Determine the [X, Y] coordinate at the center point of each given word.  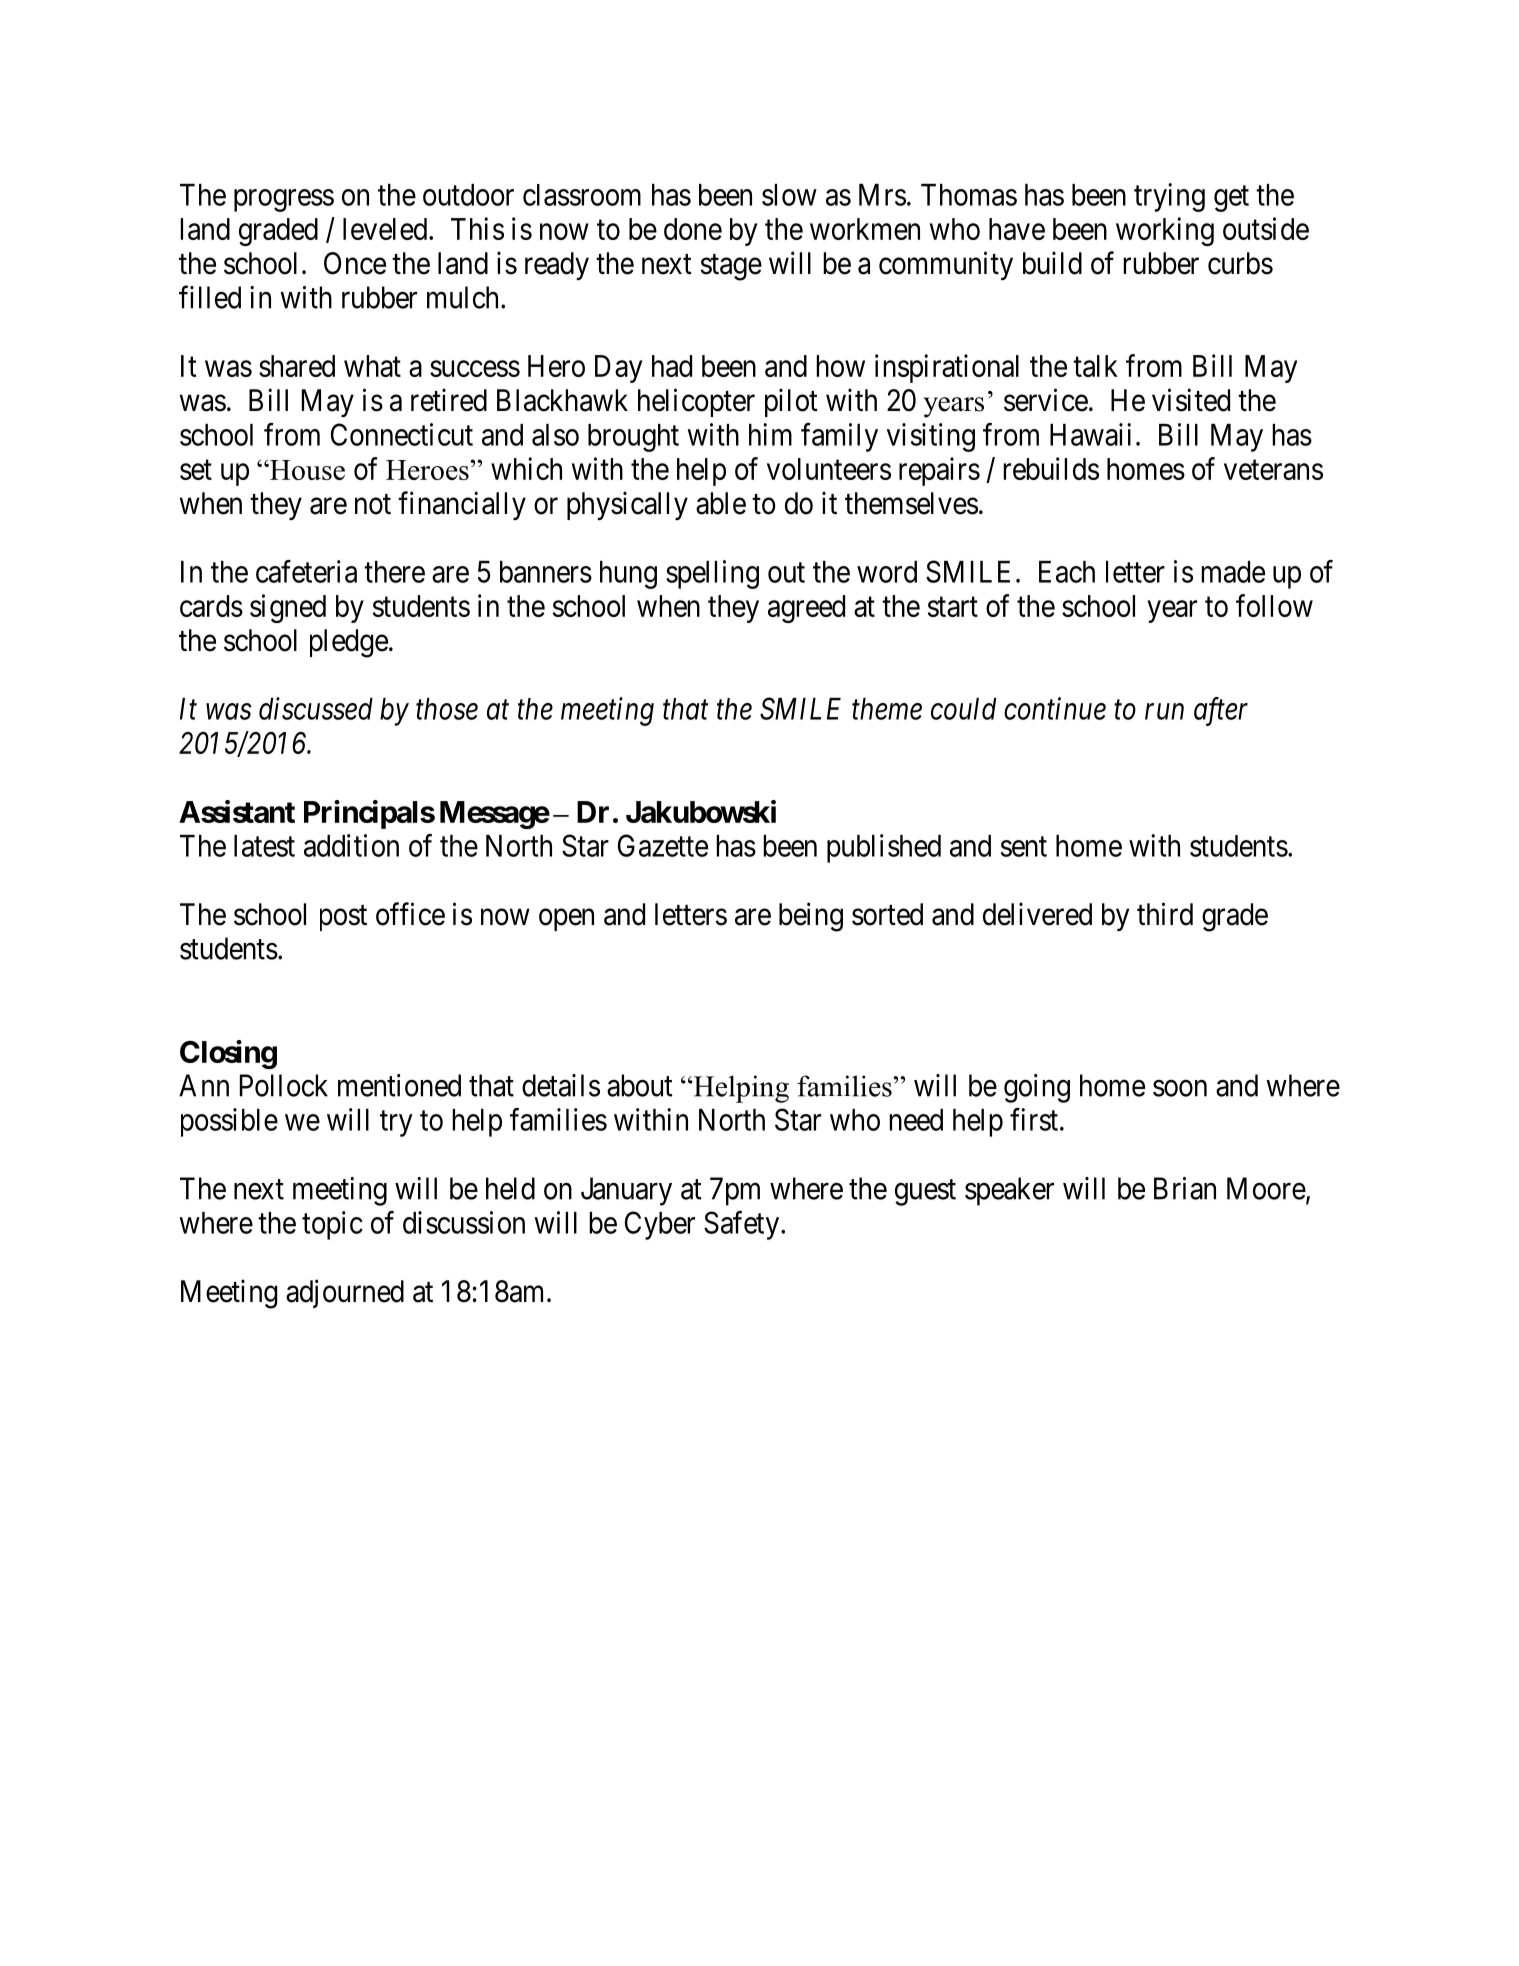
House [306, 470]
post [343, 918]
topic [332, 1225]
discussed [316, 708]
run [1164, 712]
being [811, 917]
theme [887, 709]
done [693, 229]
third [1165, 914]
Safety [743, 1225]
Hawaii [1090, 434]
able [721, 503]
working [1165, 231]
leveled [386, 229]
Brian [1185, 1188]
